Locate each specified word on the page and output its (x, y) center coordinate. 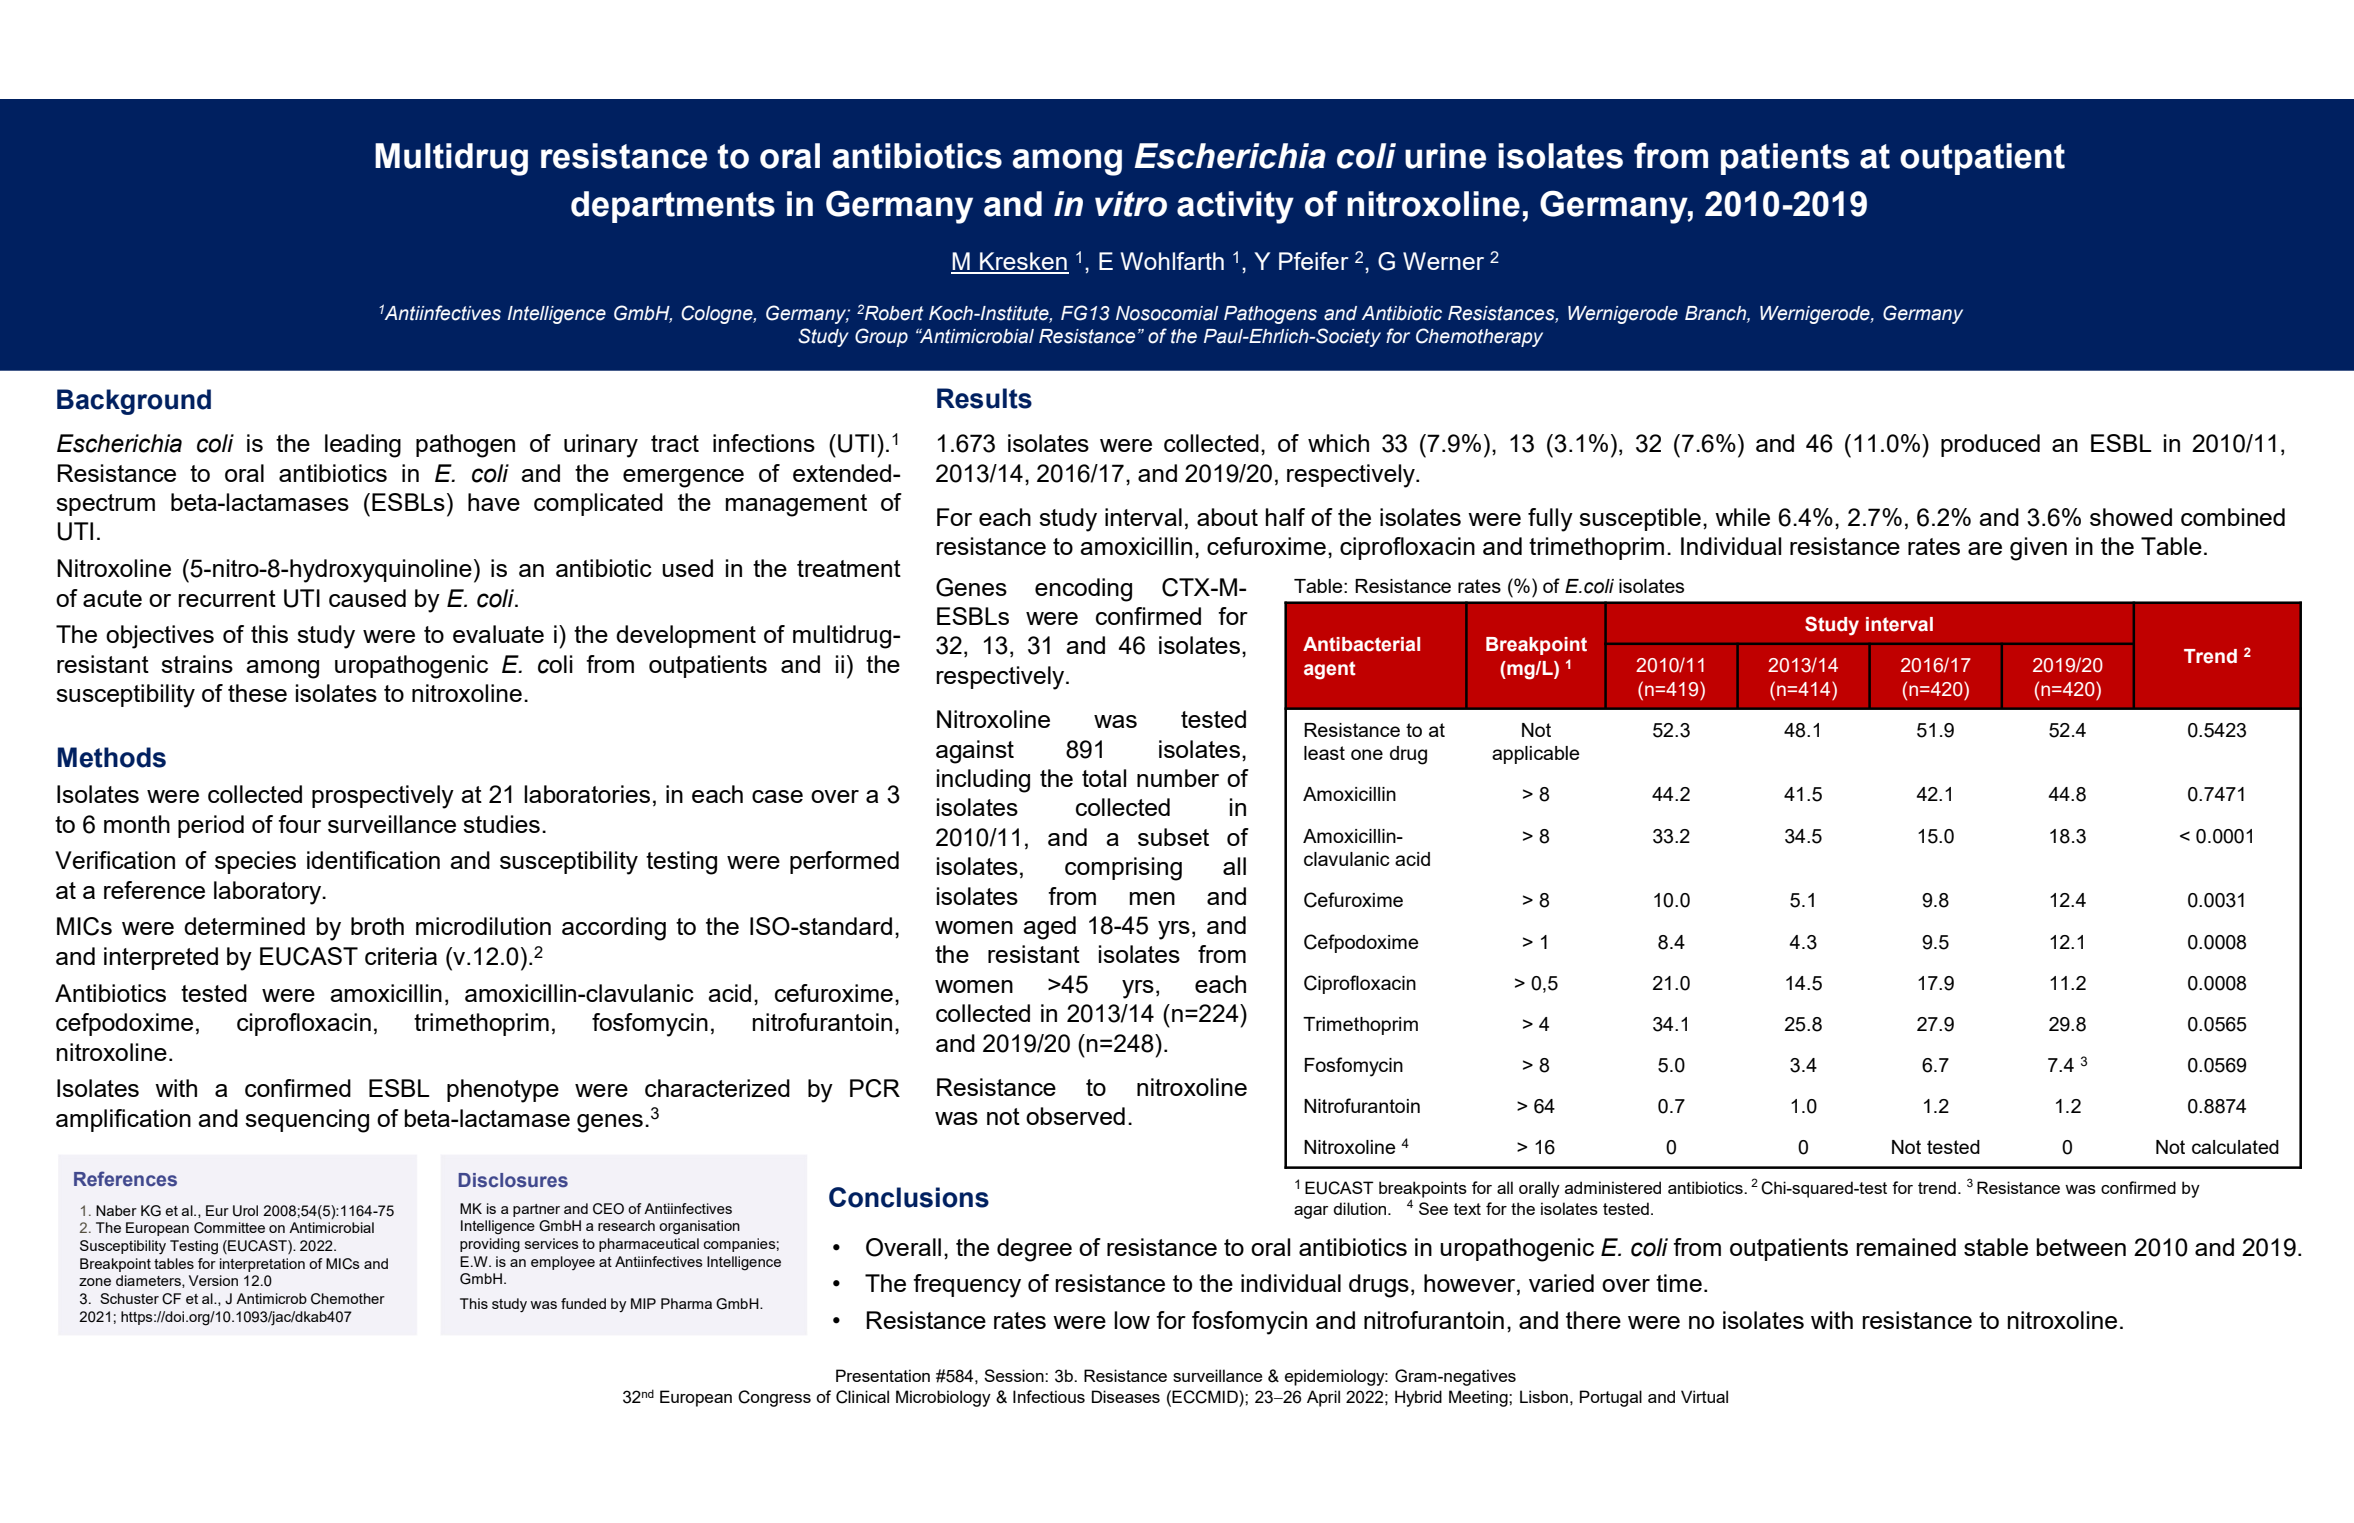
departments (673, 207)
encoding (1083, 590)
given (2038, 549)
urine (1445, 156)
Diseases (1126, 1396)
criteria (401, 956)
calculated (2235, 1147)
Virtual (1704, 1396)
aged (1049, 928)
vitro (1131, 204)
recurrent (227, 598)
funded (583, 1303)
